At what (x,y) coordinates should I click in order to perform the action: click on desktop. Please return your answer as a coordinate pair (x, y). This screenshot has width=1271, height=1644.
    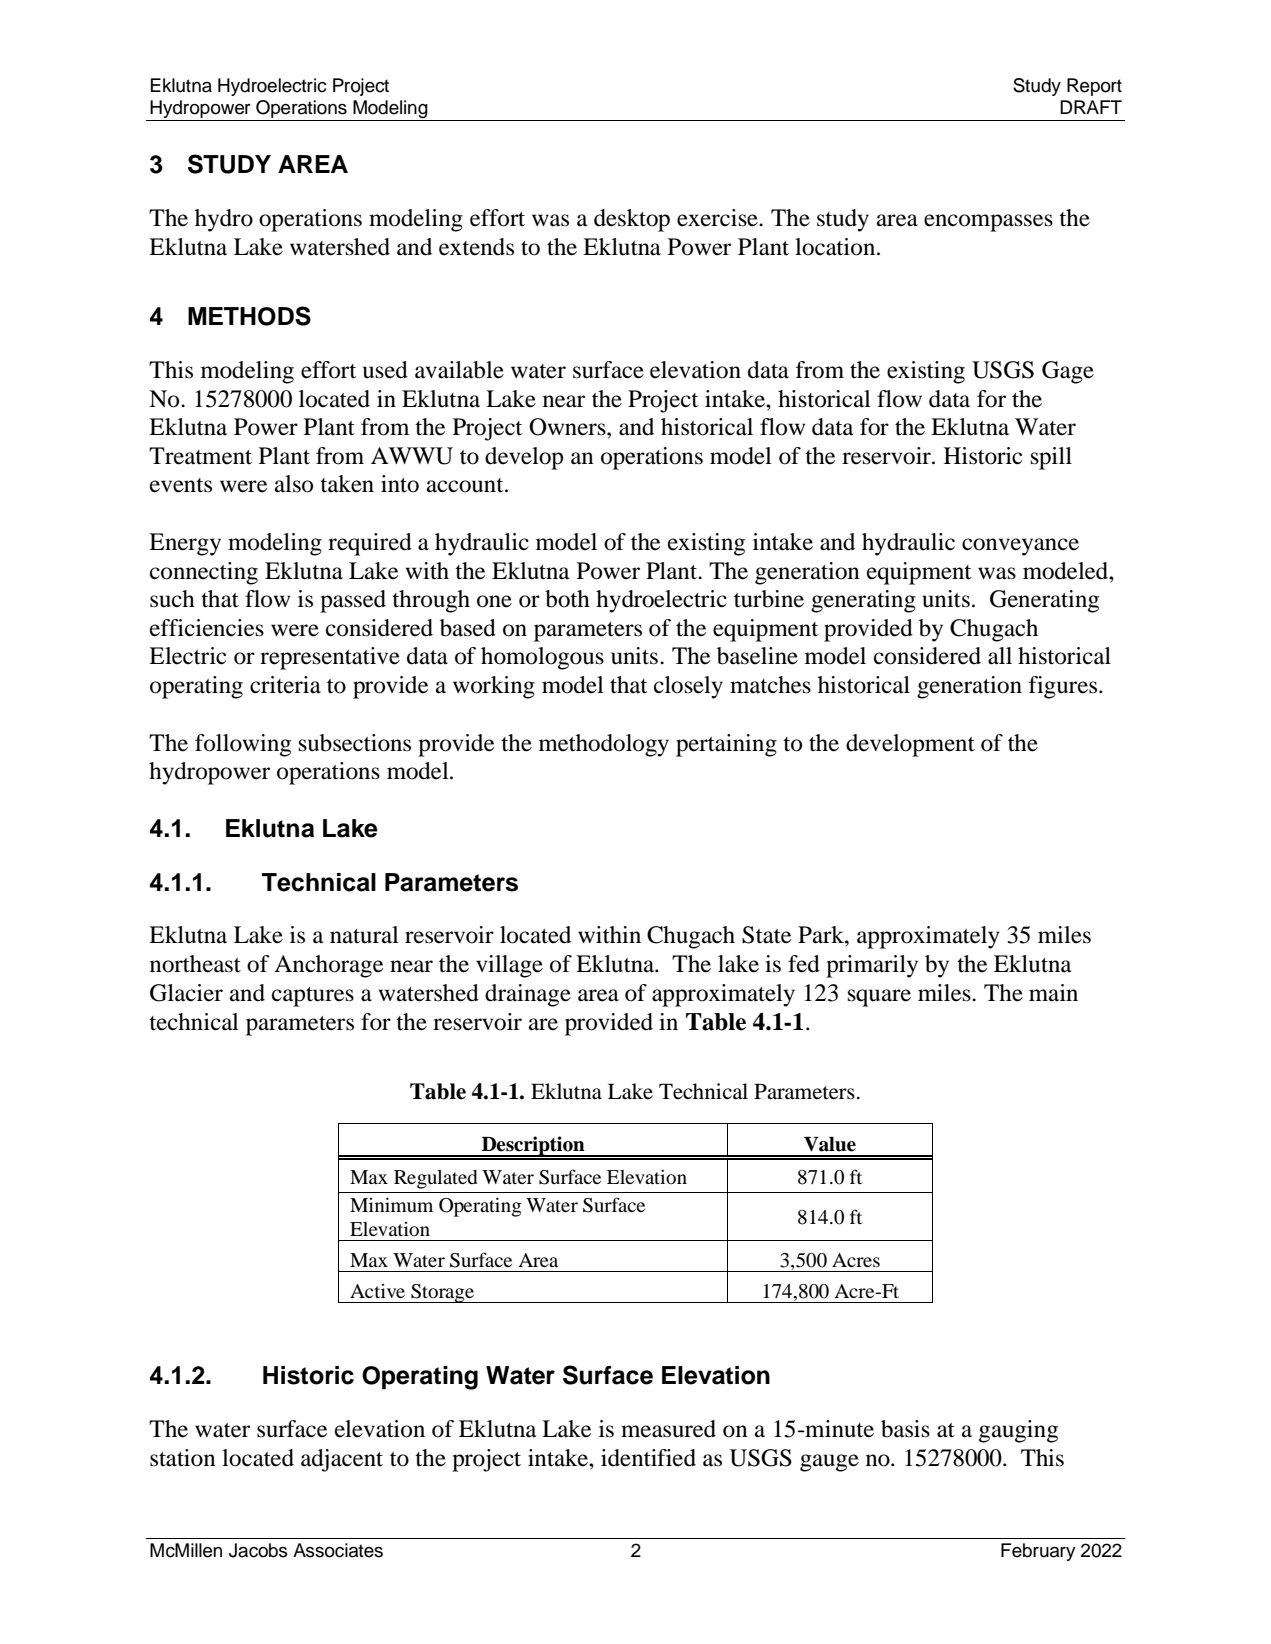
    Looking at the image, I should click on (632, 220).
